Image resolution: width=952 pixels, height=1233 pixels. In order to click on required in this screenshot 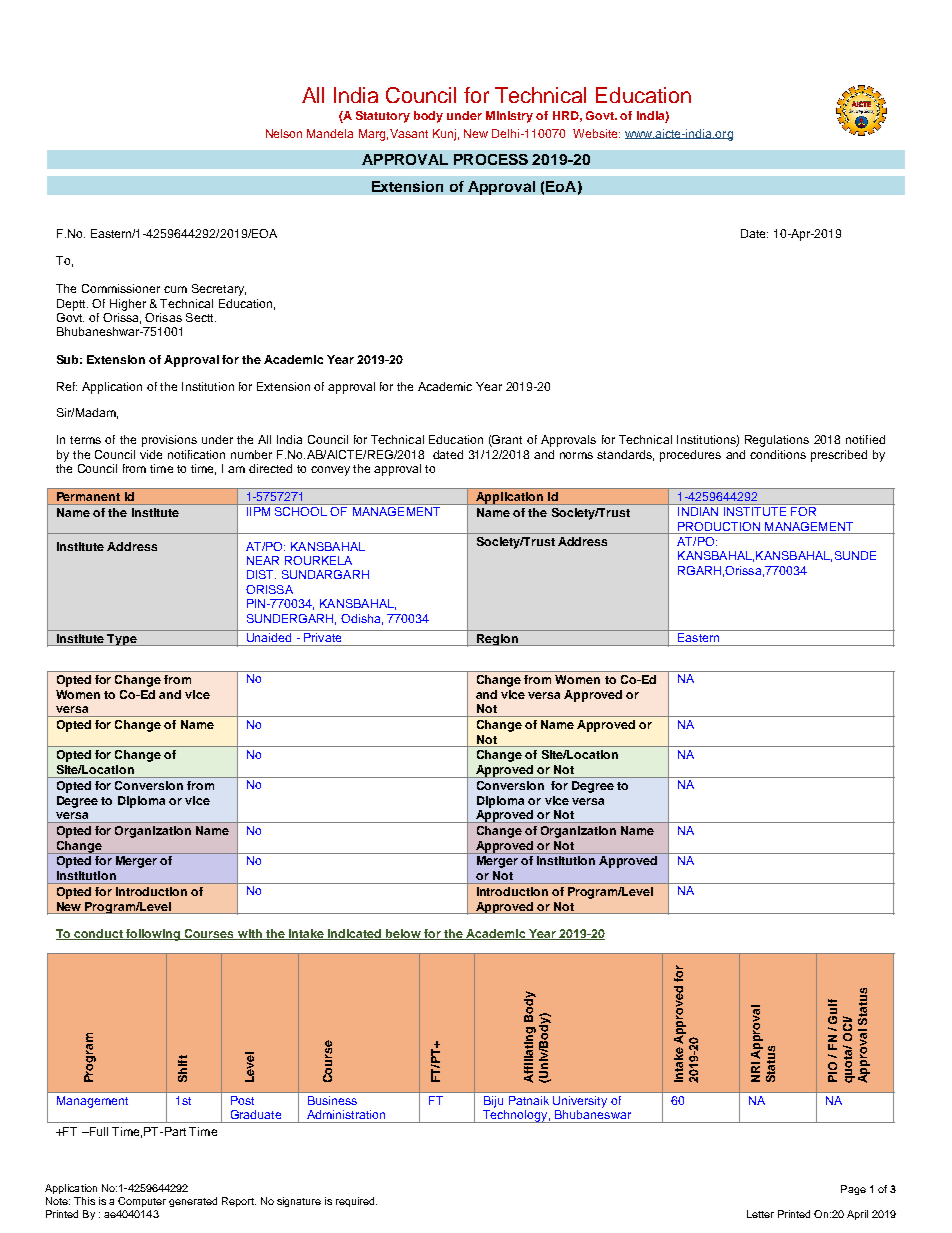, I will do `click(356, 1202)`.
